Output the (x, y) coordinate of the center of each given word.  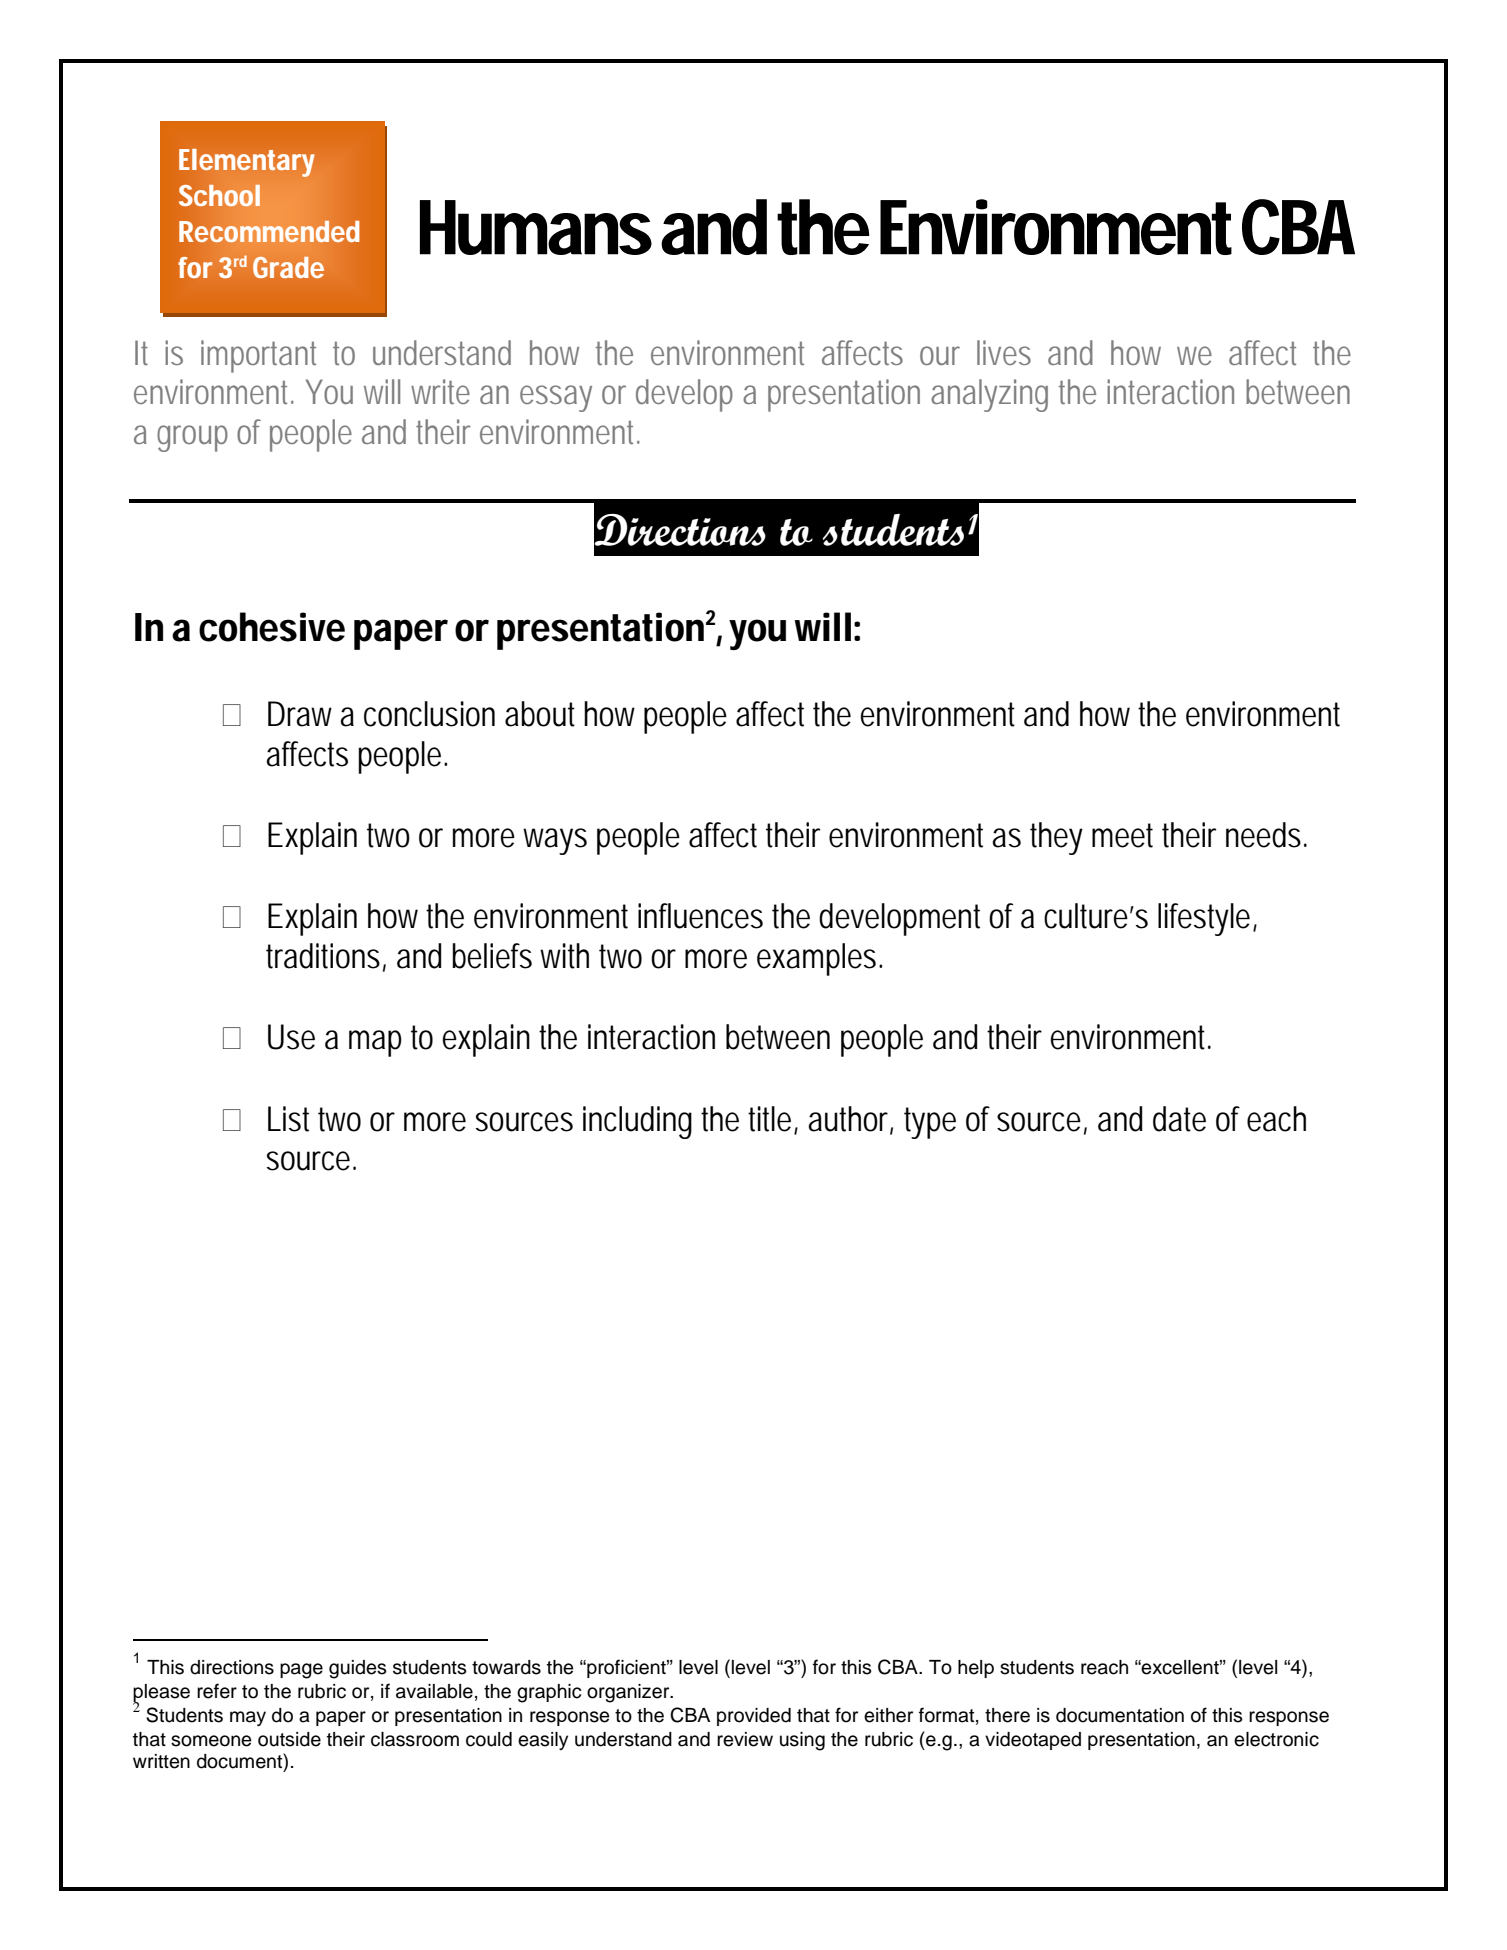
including (637, 1122)
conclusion (429, 714)
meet (1122, 835)
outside (289, 1739)
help (976, 1669)
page (301, 1671)
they (1056, 838)
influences (700, 916)
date (1179, 1119)
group (192, 438)
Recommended (269, 231)
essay (556, 398)
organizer (629, 1693)
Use (291, 1037)
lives (1004, 352)
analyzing (989, 395)
